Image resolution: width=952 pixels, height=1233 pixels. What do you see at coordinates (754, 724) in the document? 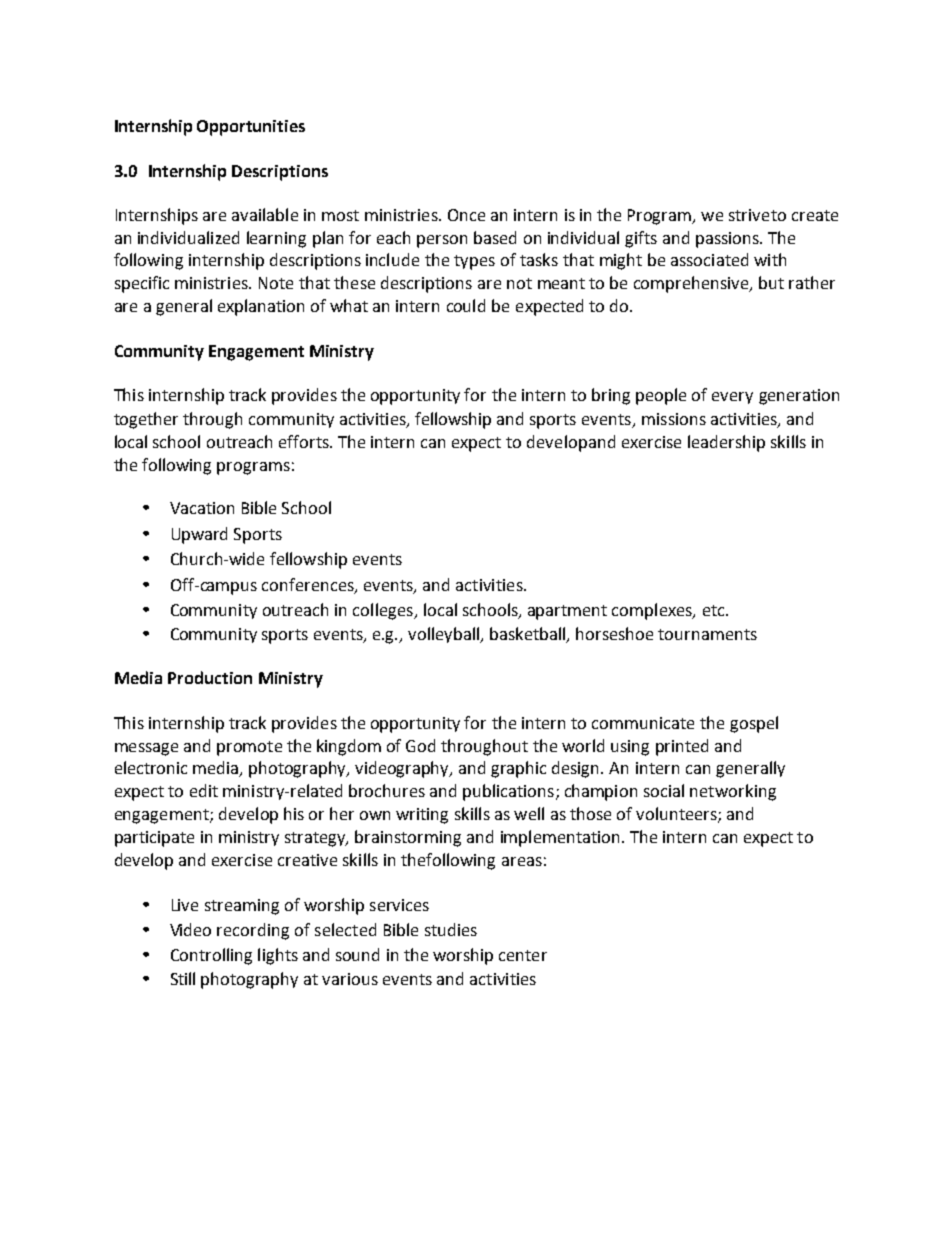
I see `gospel` at bounding box center [754, 724].
